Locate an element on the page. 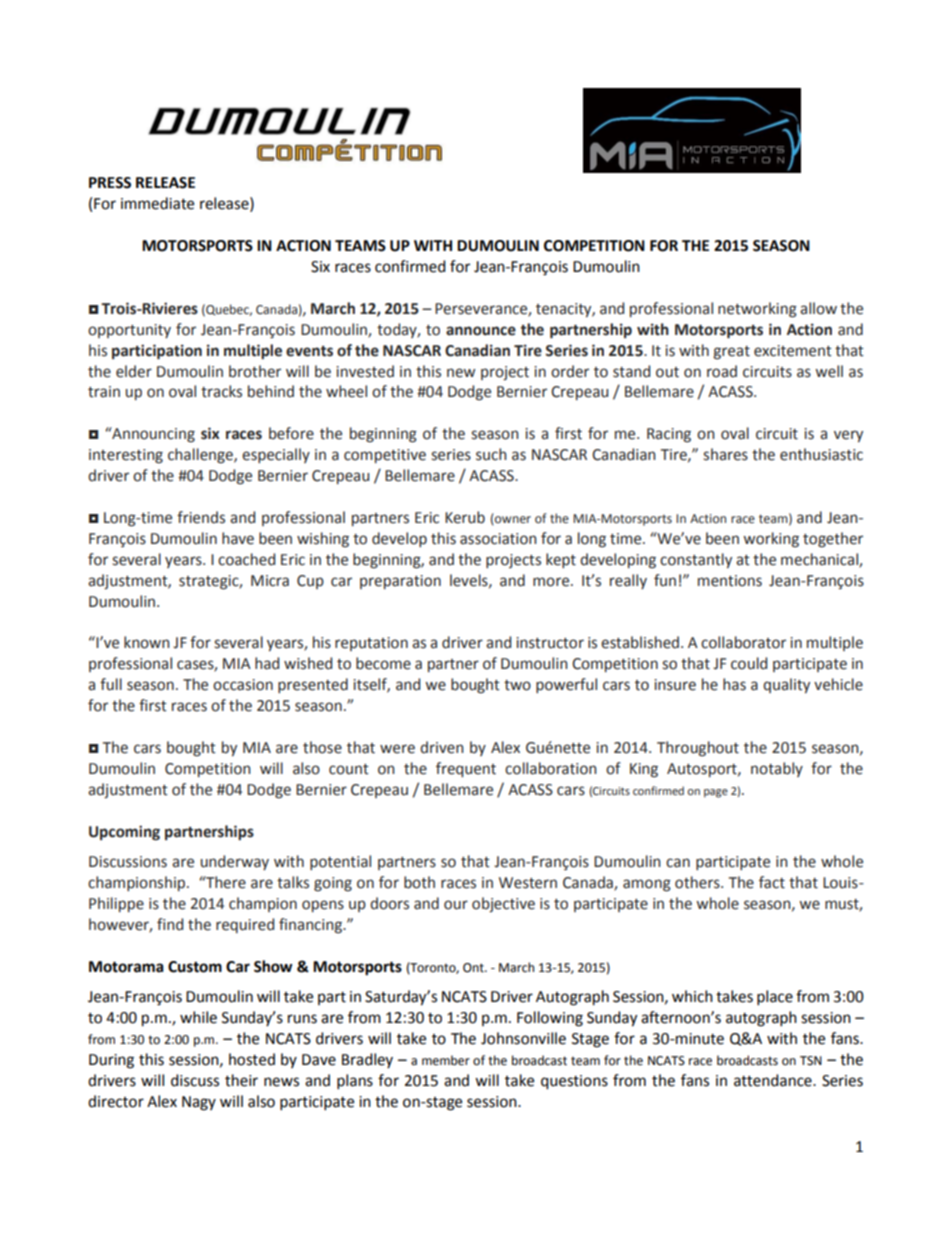 Image resolution: width=952 pixels, height=1233 pixels. immediate is located at coordinates (157, 203).
